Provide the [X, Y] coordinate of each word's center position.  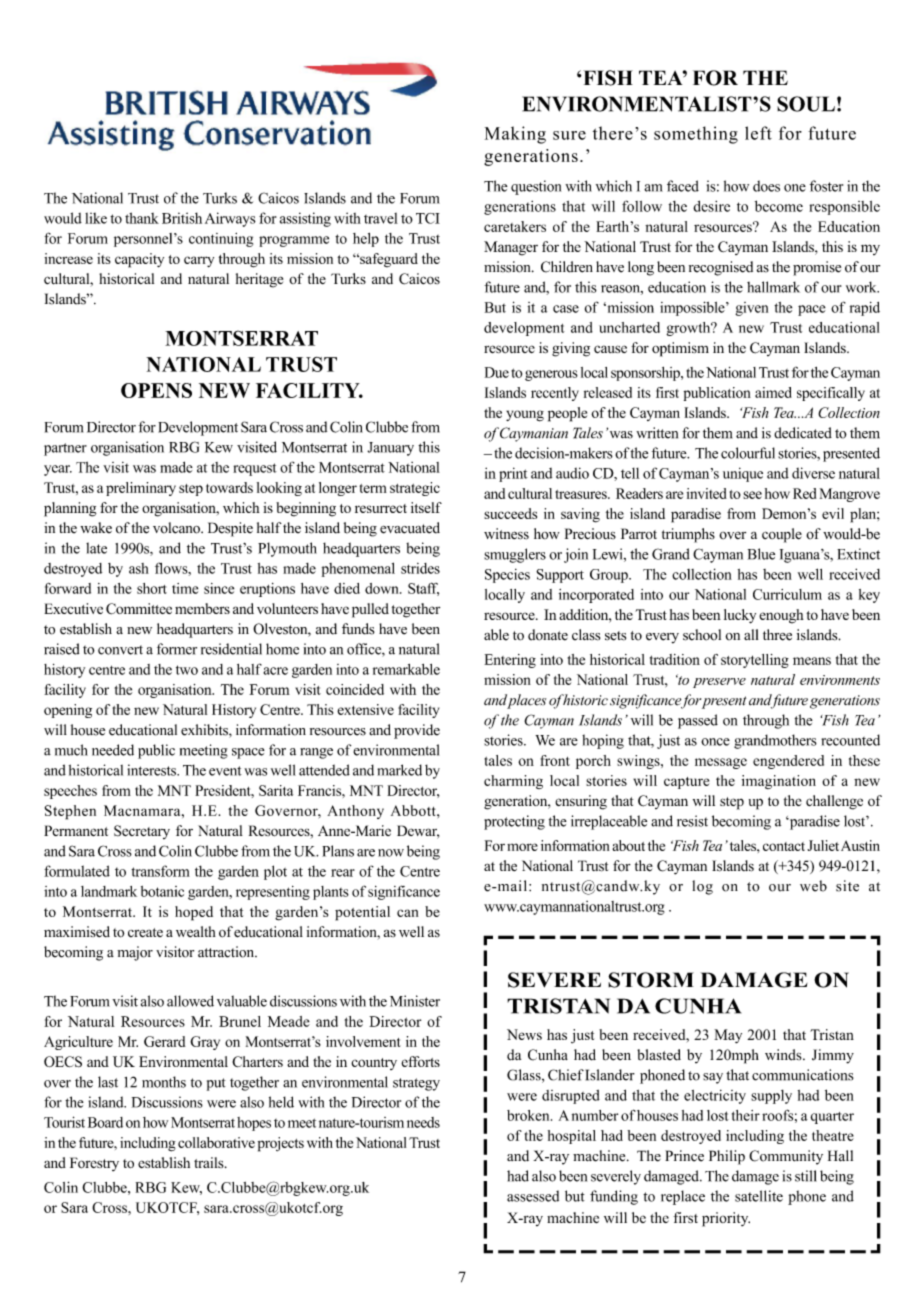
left [758, 133]
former [177, 649]
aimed [773, 392]
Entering [510, 661]
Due [497, 372]
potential [362, 913]
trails [210, 1162]
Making [515, 135]
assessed [533, 1196]
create [145, 933]
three [777, 635]
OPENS [156, 390]
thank [142, 218]
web [813, 886]
